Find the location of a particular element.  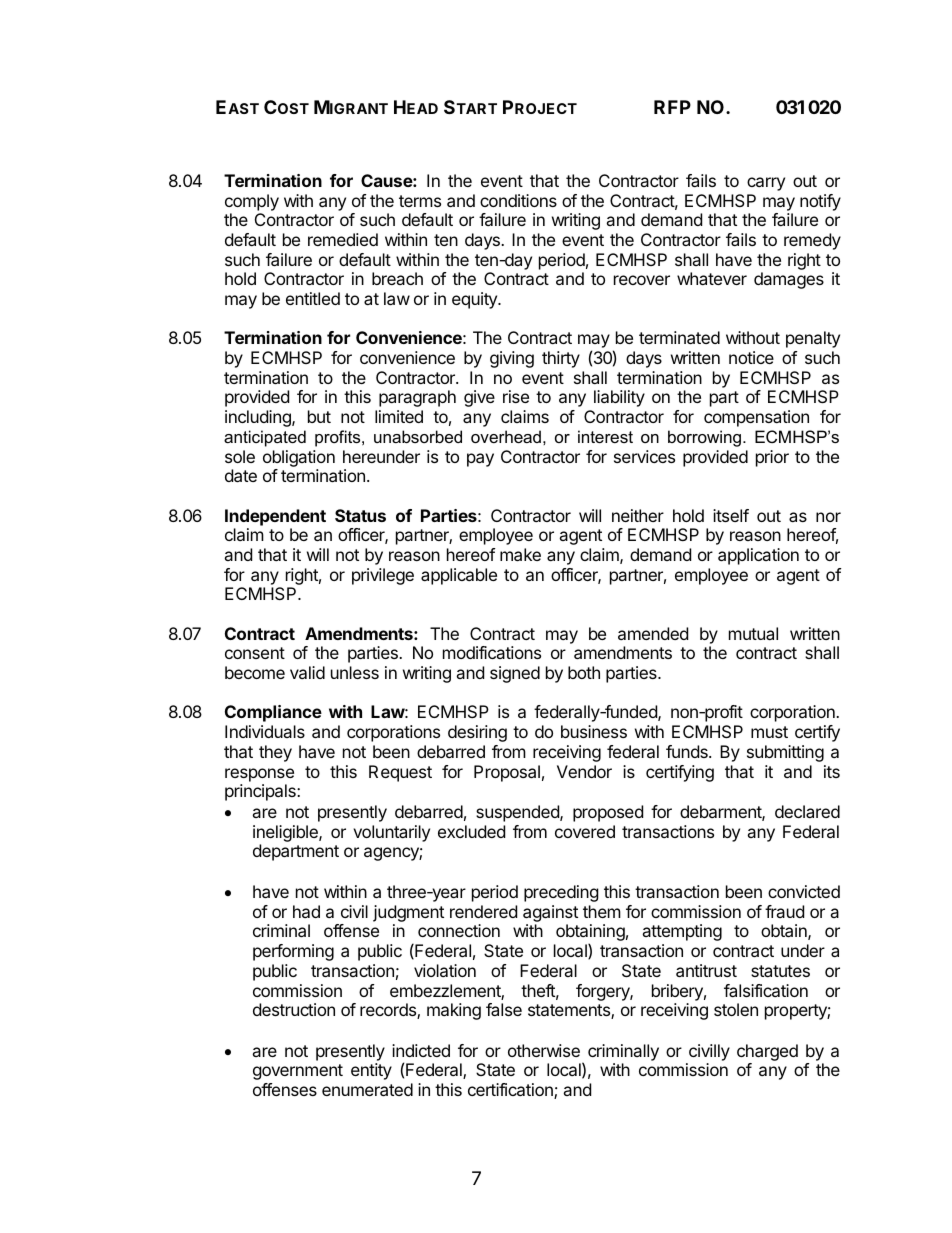

mutual is located at coordinates (753, 633).
